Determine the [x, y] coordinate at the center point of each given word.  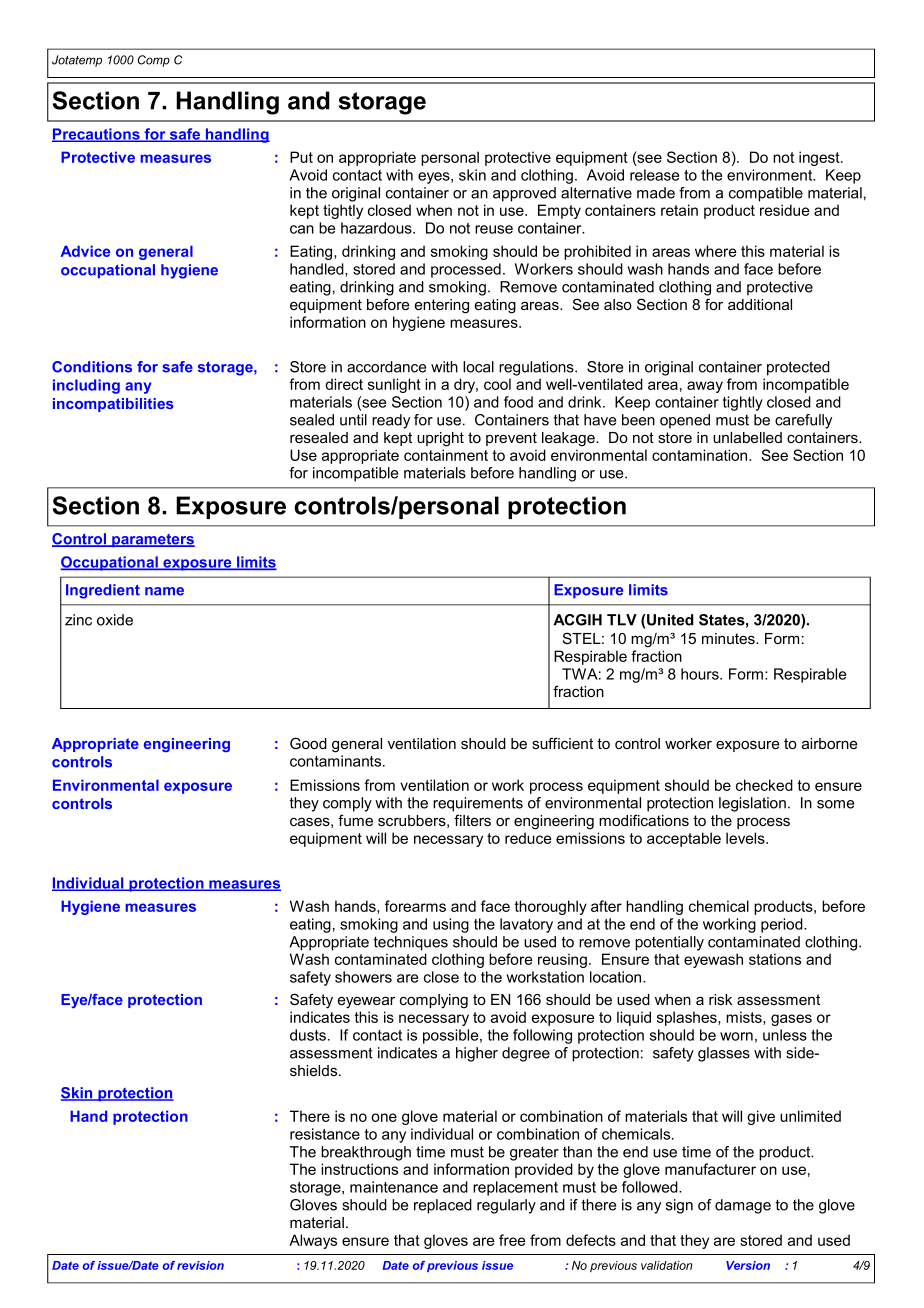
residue [785, 210]
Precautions [97, 135]
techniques [411, 943]
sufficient [562, 743]
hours [701, 674]
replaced [443, 1206]
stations [775, 959]
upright [440, 439]
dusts [308, 1035]
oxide [115, 620]
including [86, 386]
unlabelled [747, 437]
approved [524, 194]
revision [200, 1265]
